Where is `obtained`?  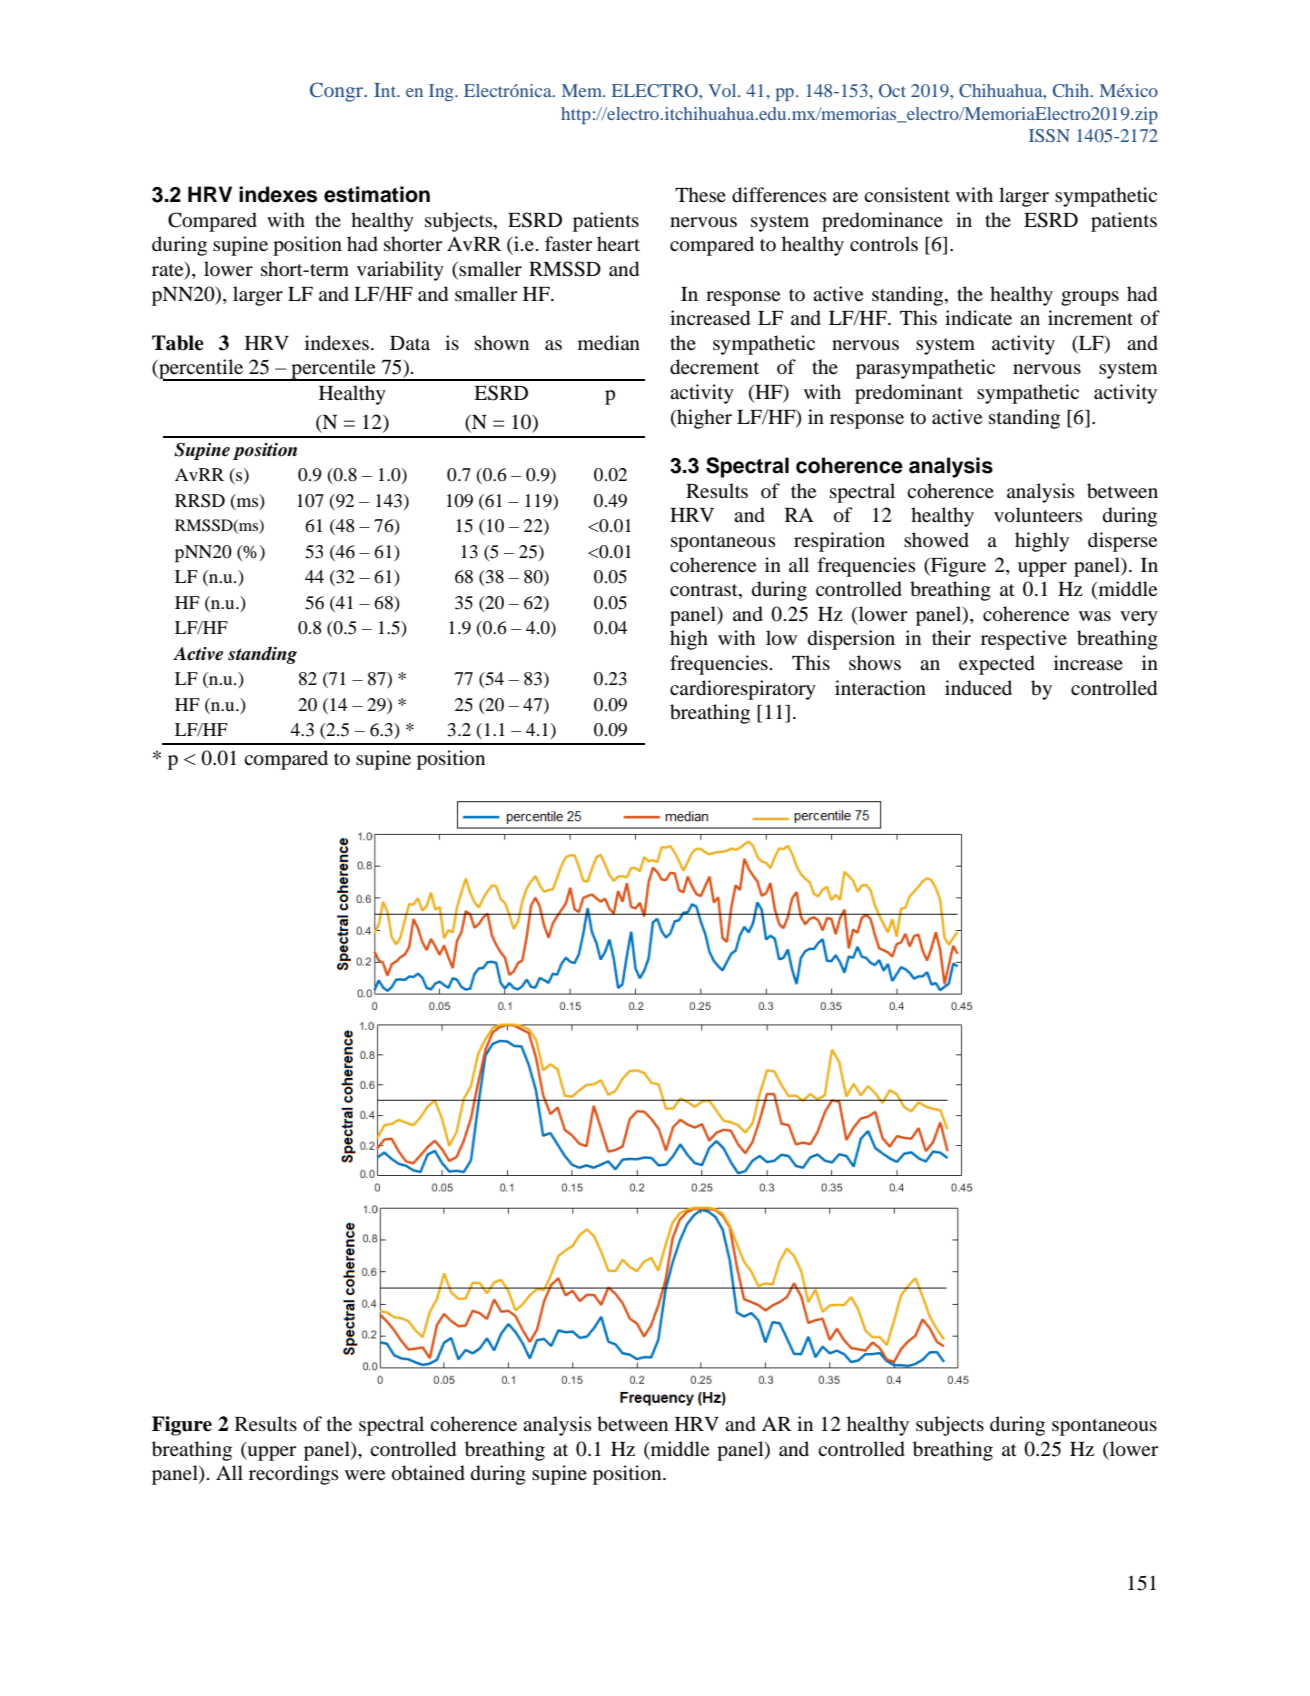 obtained is located at coordinates (428, 1473).
